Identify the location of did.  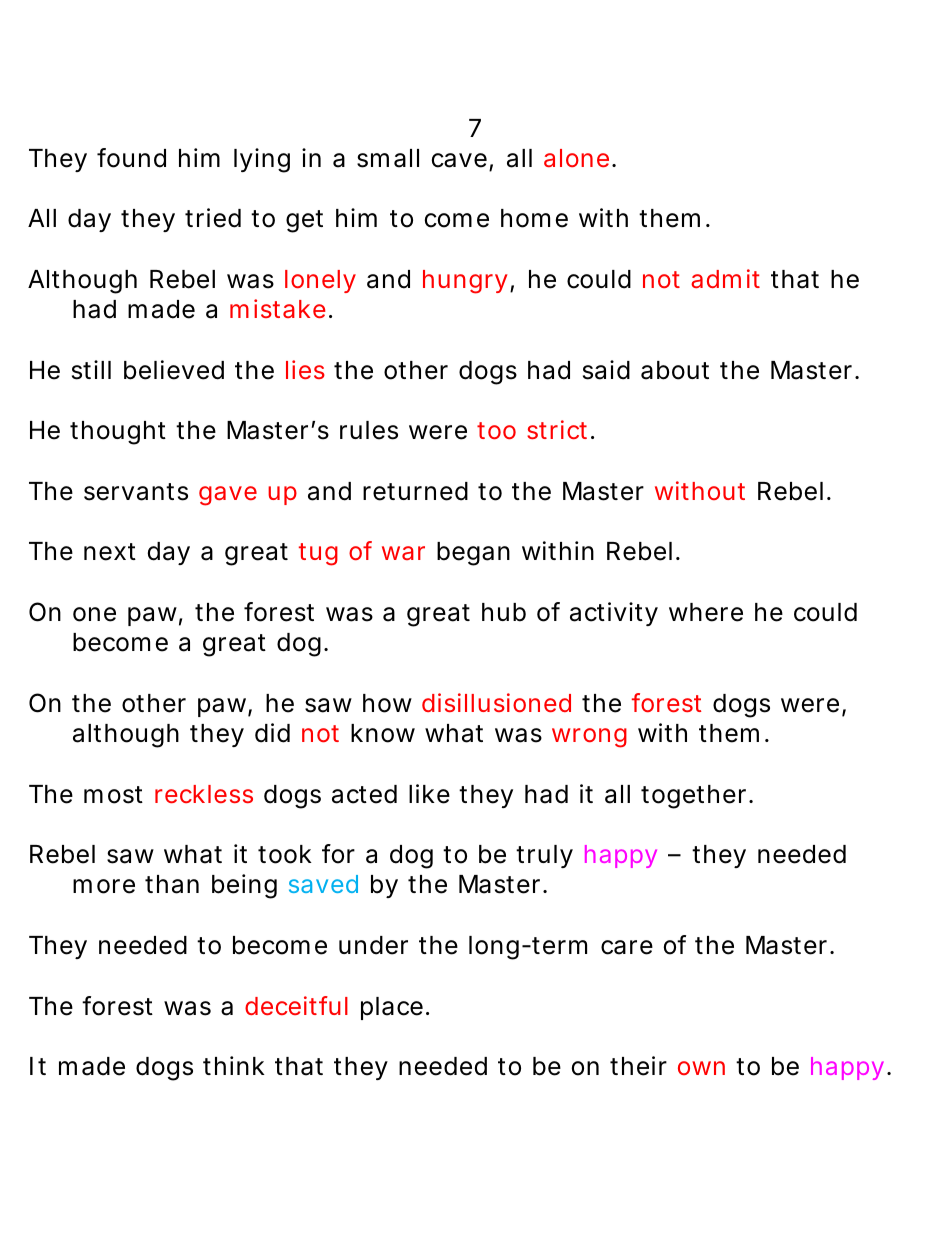
(272, 733).
